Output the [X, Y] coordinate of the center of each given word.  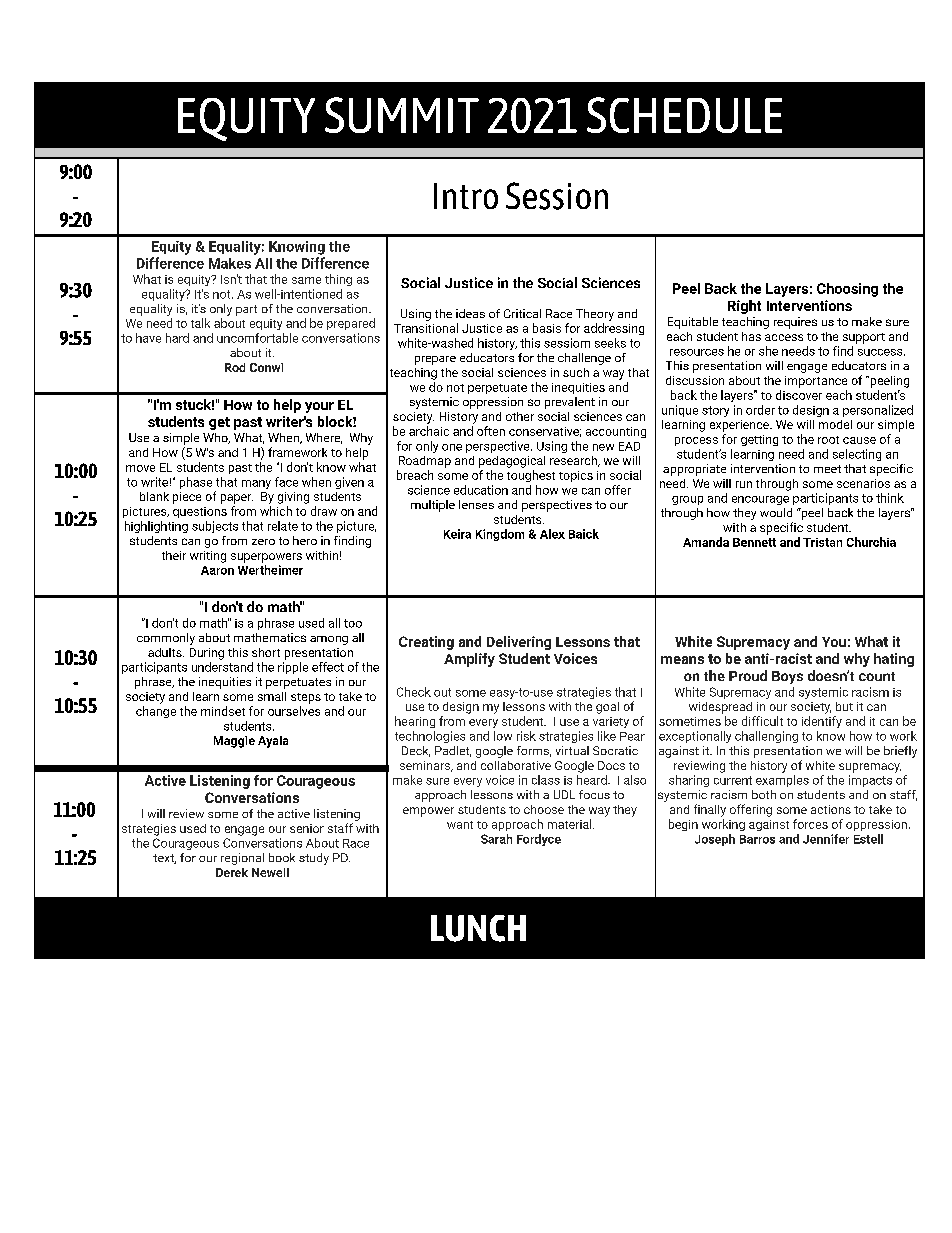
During [207, 654]
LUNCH [478, 928]
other [520, 416]
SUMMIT [402, 115]
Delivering [519, 643]
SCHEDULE [684, 115]
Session [557, 196]
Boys [787, 677]
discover [799, 395]
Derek [232, 872]
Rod [235, 367]
